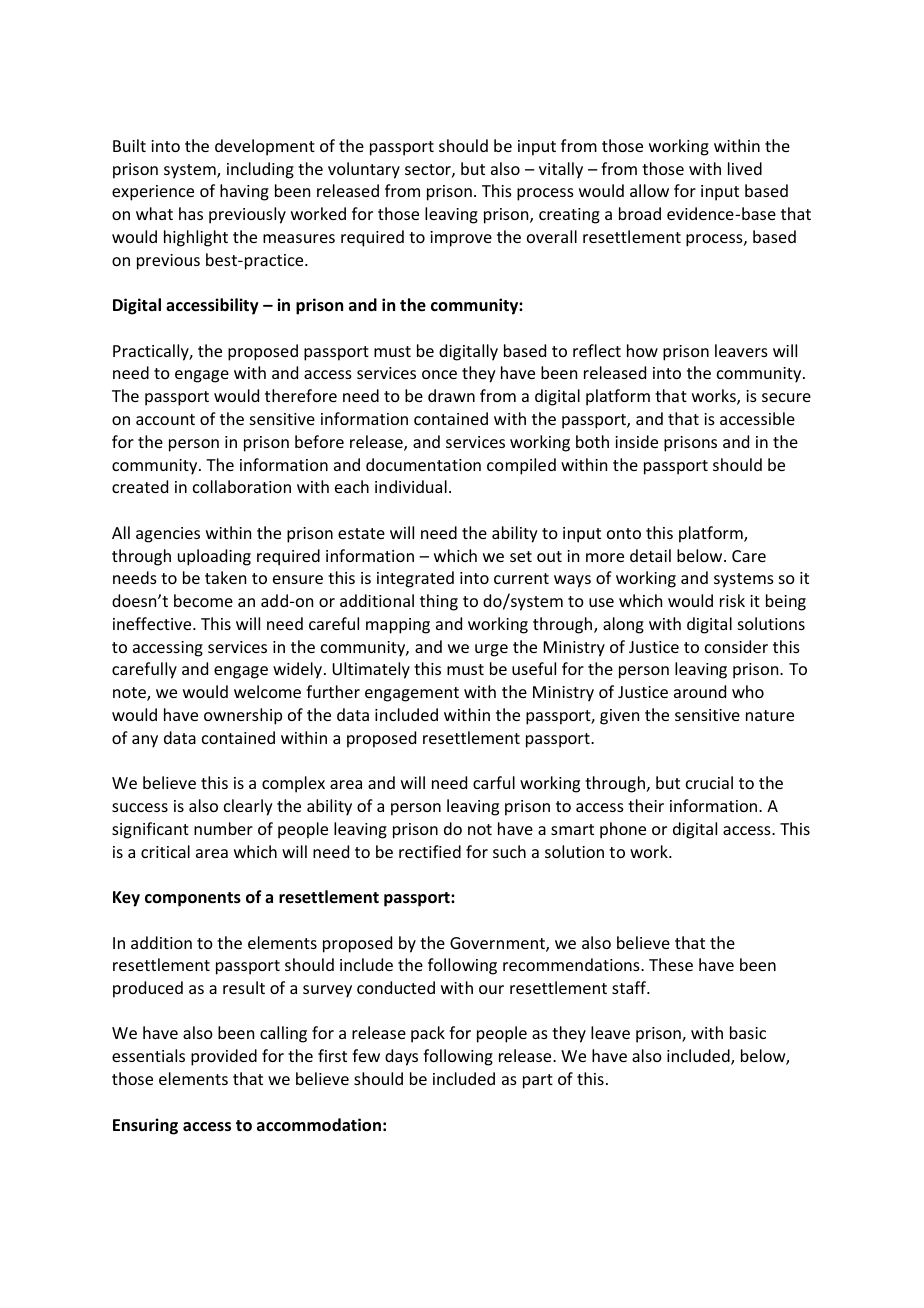 The image size is (924, 1308). What do you see at coordinates (224, 1057) in the page?
I see `provided` at bounding box center [224, 1057].
